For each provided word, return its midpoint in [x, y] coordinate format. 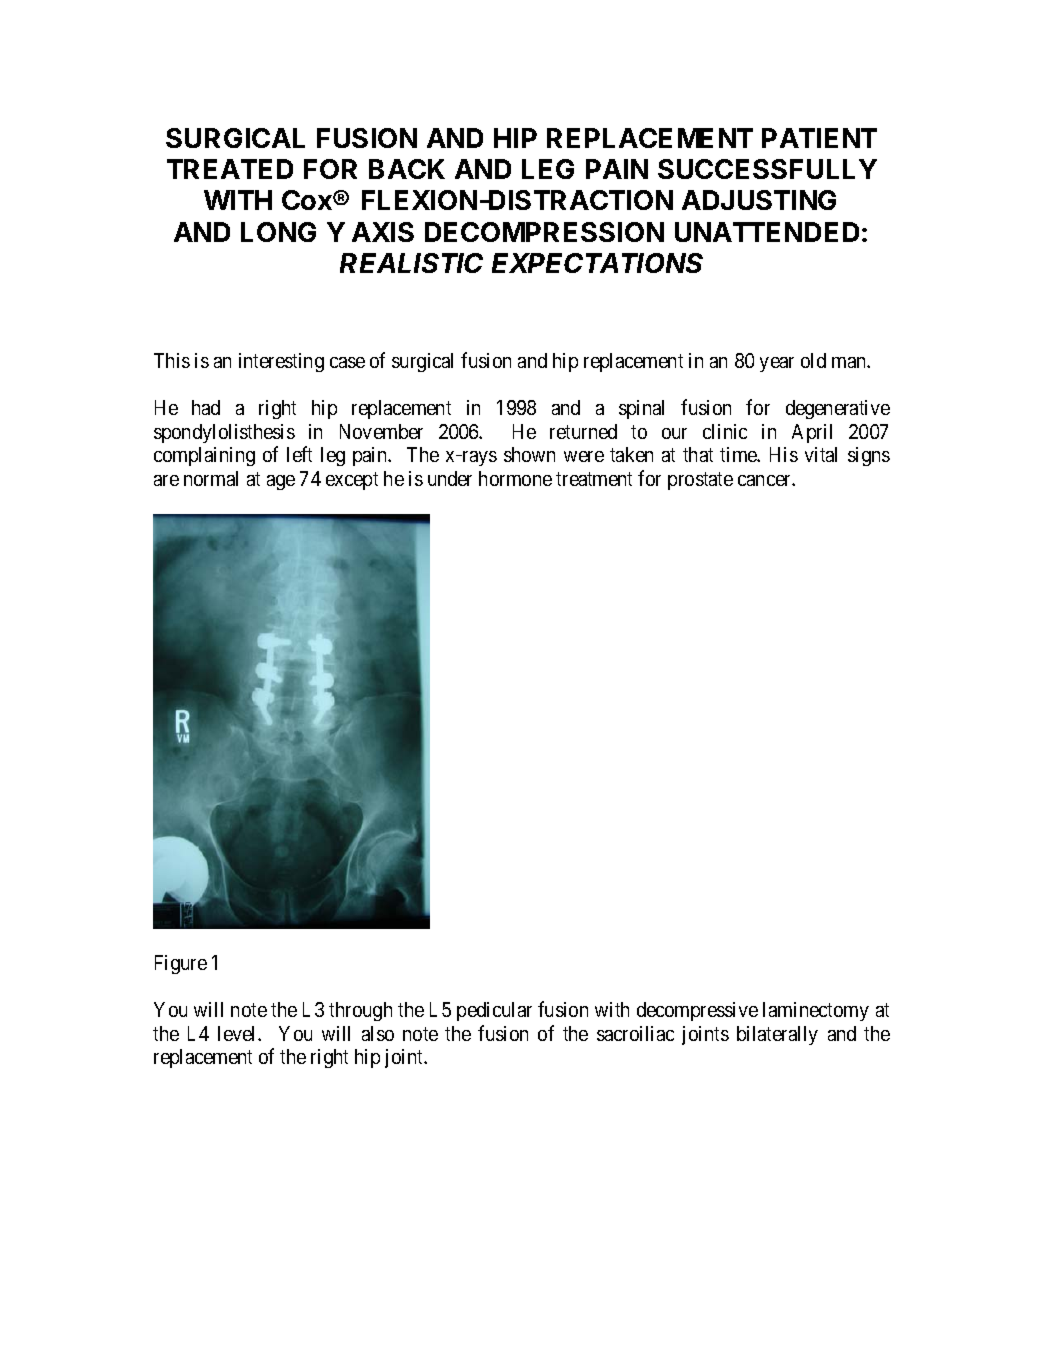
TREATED [230, 169]
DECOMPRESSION [544, 232]
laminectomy [816, 1011]
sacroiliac [635, 1033]
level [238, 1033]
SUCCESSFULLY [767, 169]
